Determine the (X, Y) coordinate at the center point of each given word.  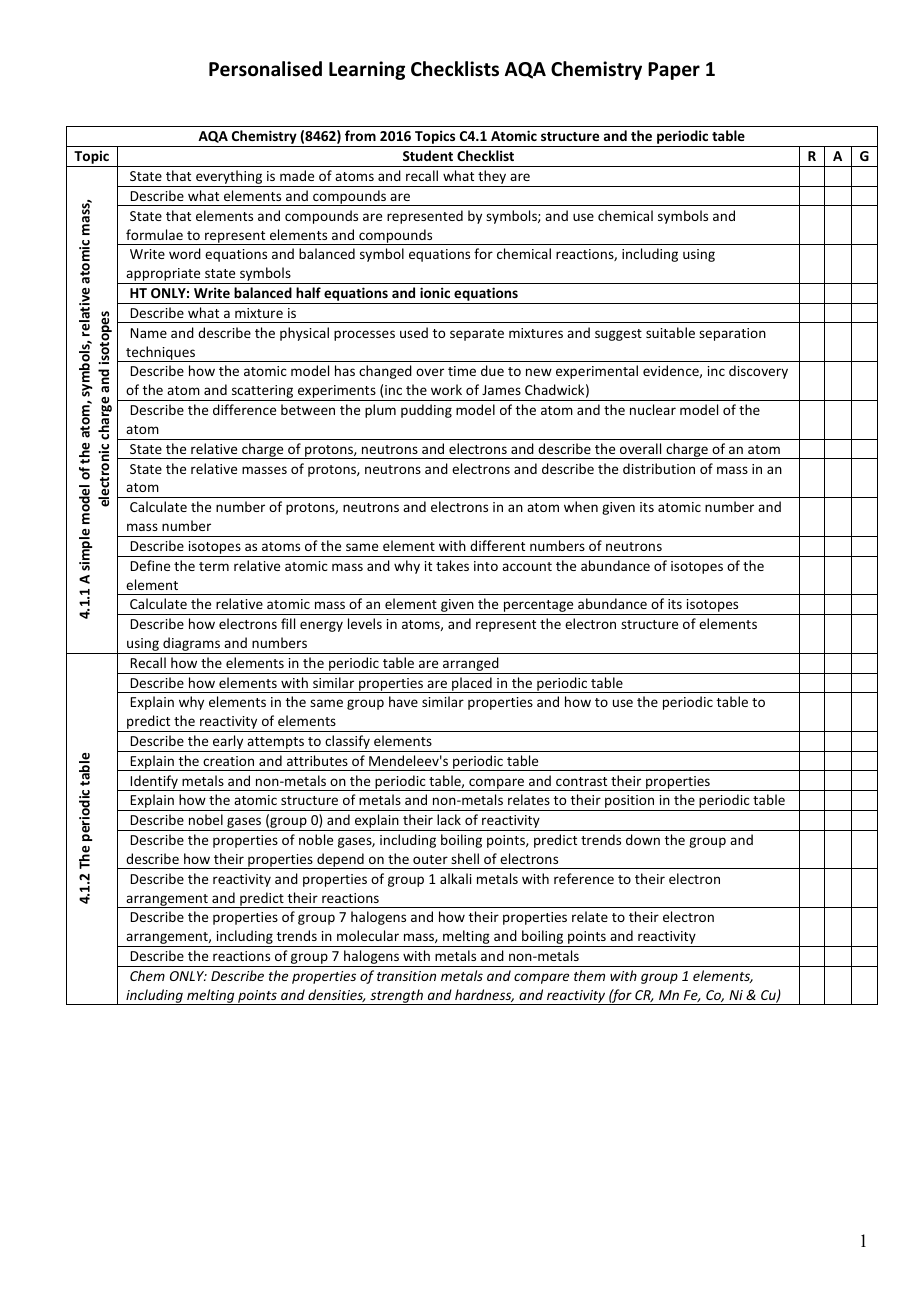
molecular (368, 935)
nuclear (653, 409)
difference (244, 409)
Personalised (265, 69)
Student (428, 155)
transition (406, 976)
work (446, 389)
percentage (539, 607)
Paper (674, 71)
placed (472, 685)
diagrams (192, 645)
